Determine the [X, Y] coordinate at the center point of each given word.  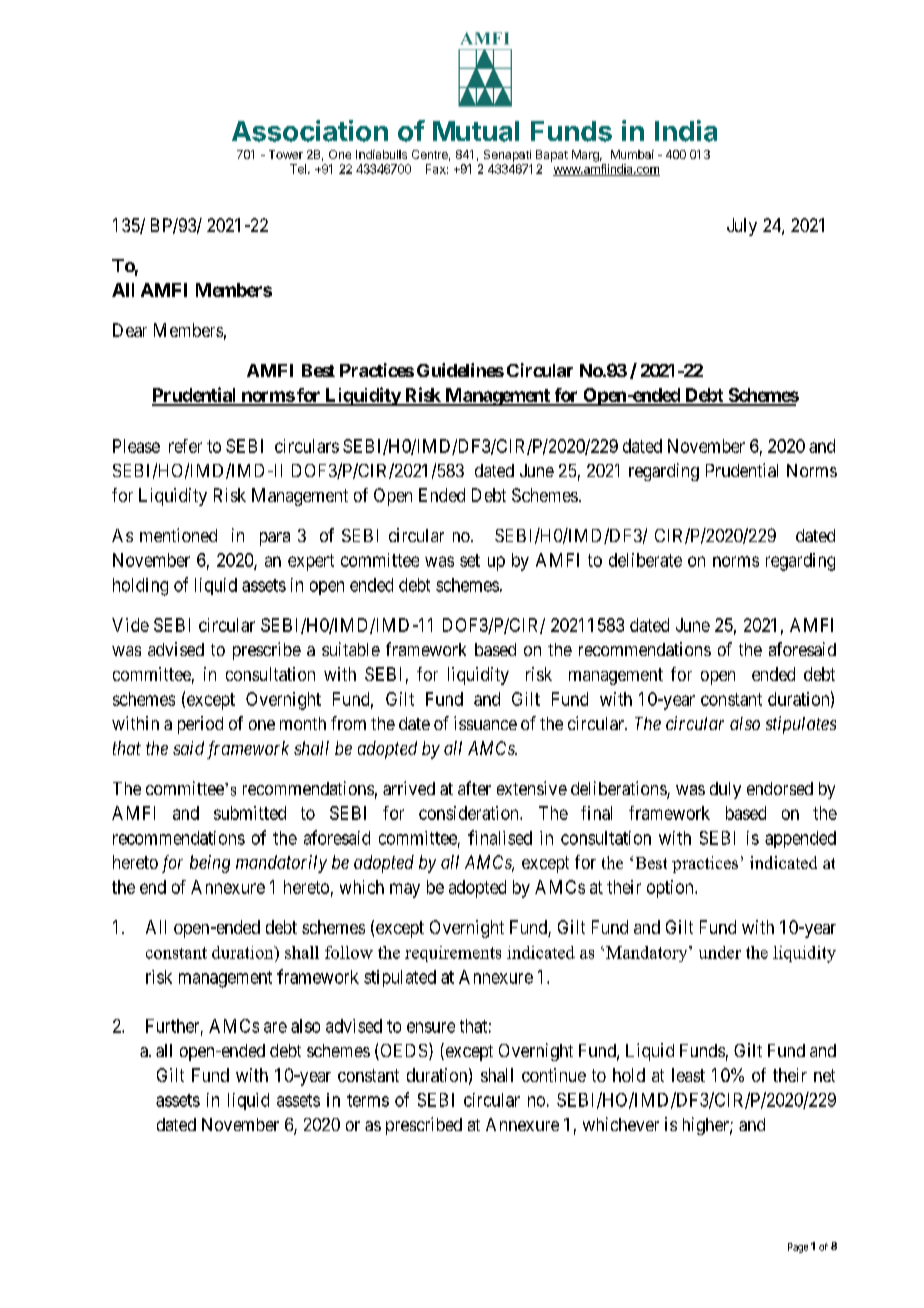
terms [368, 1100]
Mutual [476, 131]
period [200, 725]
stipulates [801, 725]
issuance [485, 723]
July [742, 227]
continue [554, 1075]
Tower [286, 154]
